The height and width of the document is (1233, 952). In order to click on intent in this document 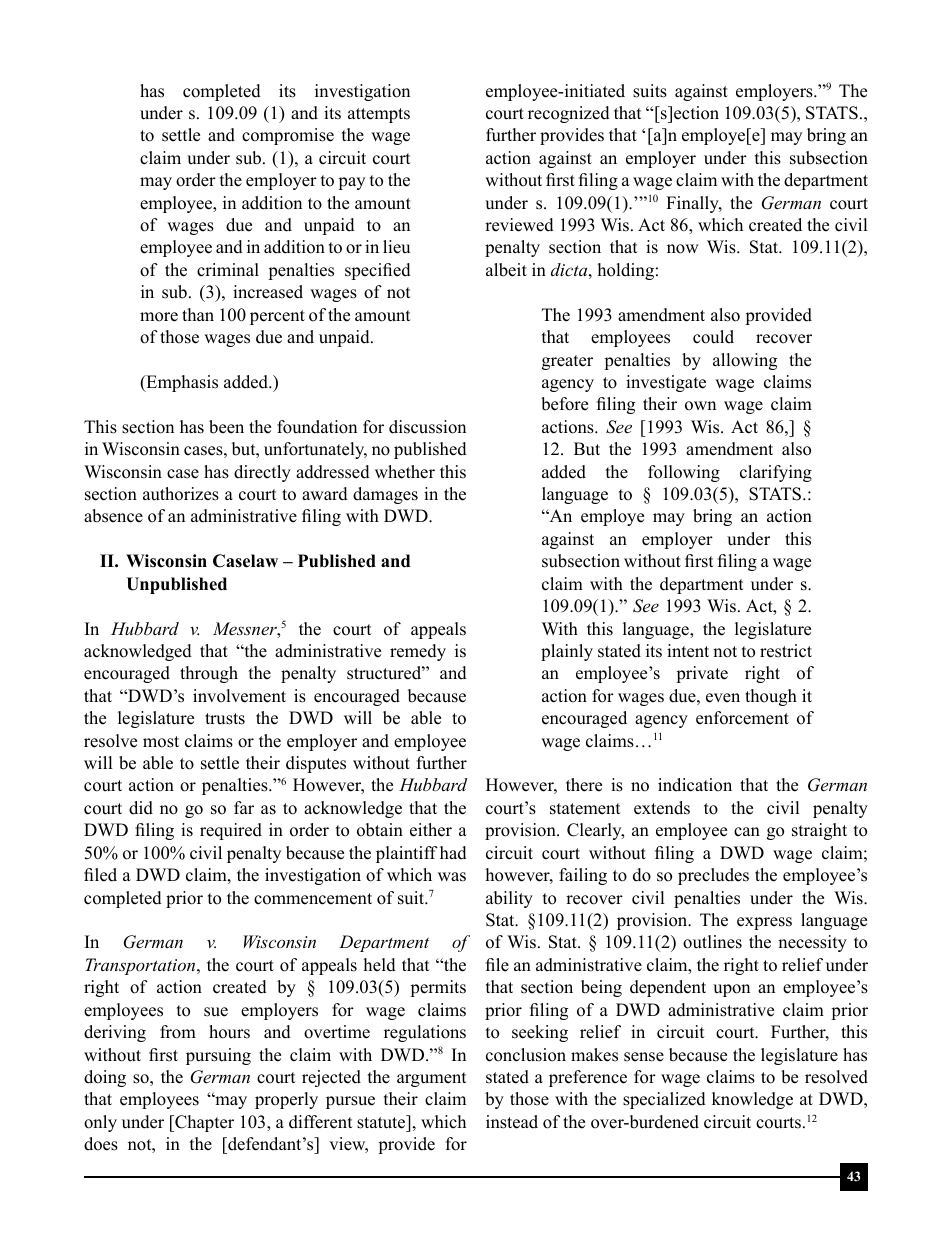, I will do `click(688, 651)`.
